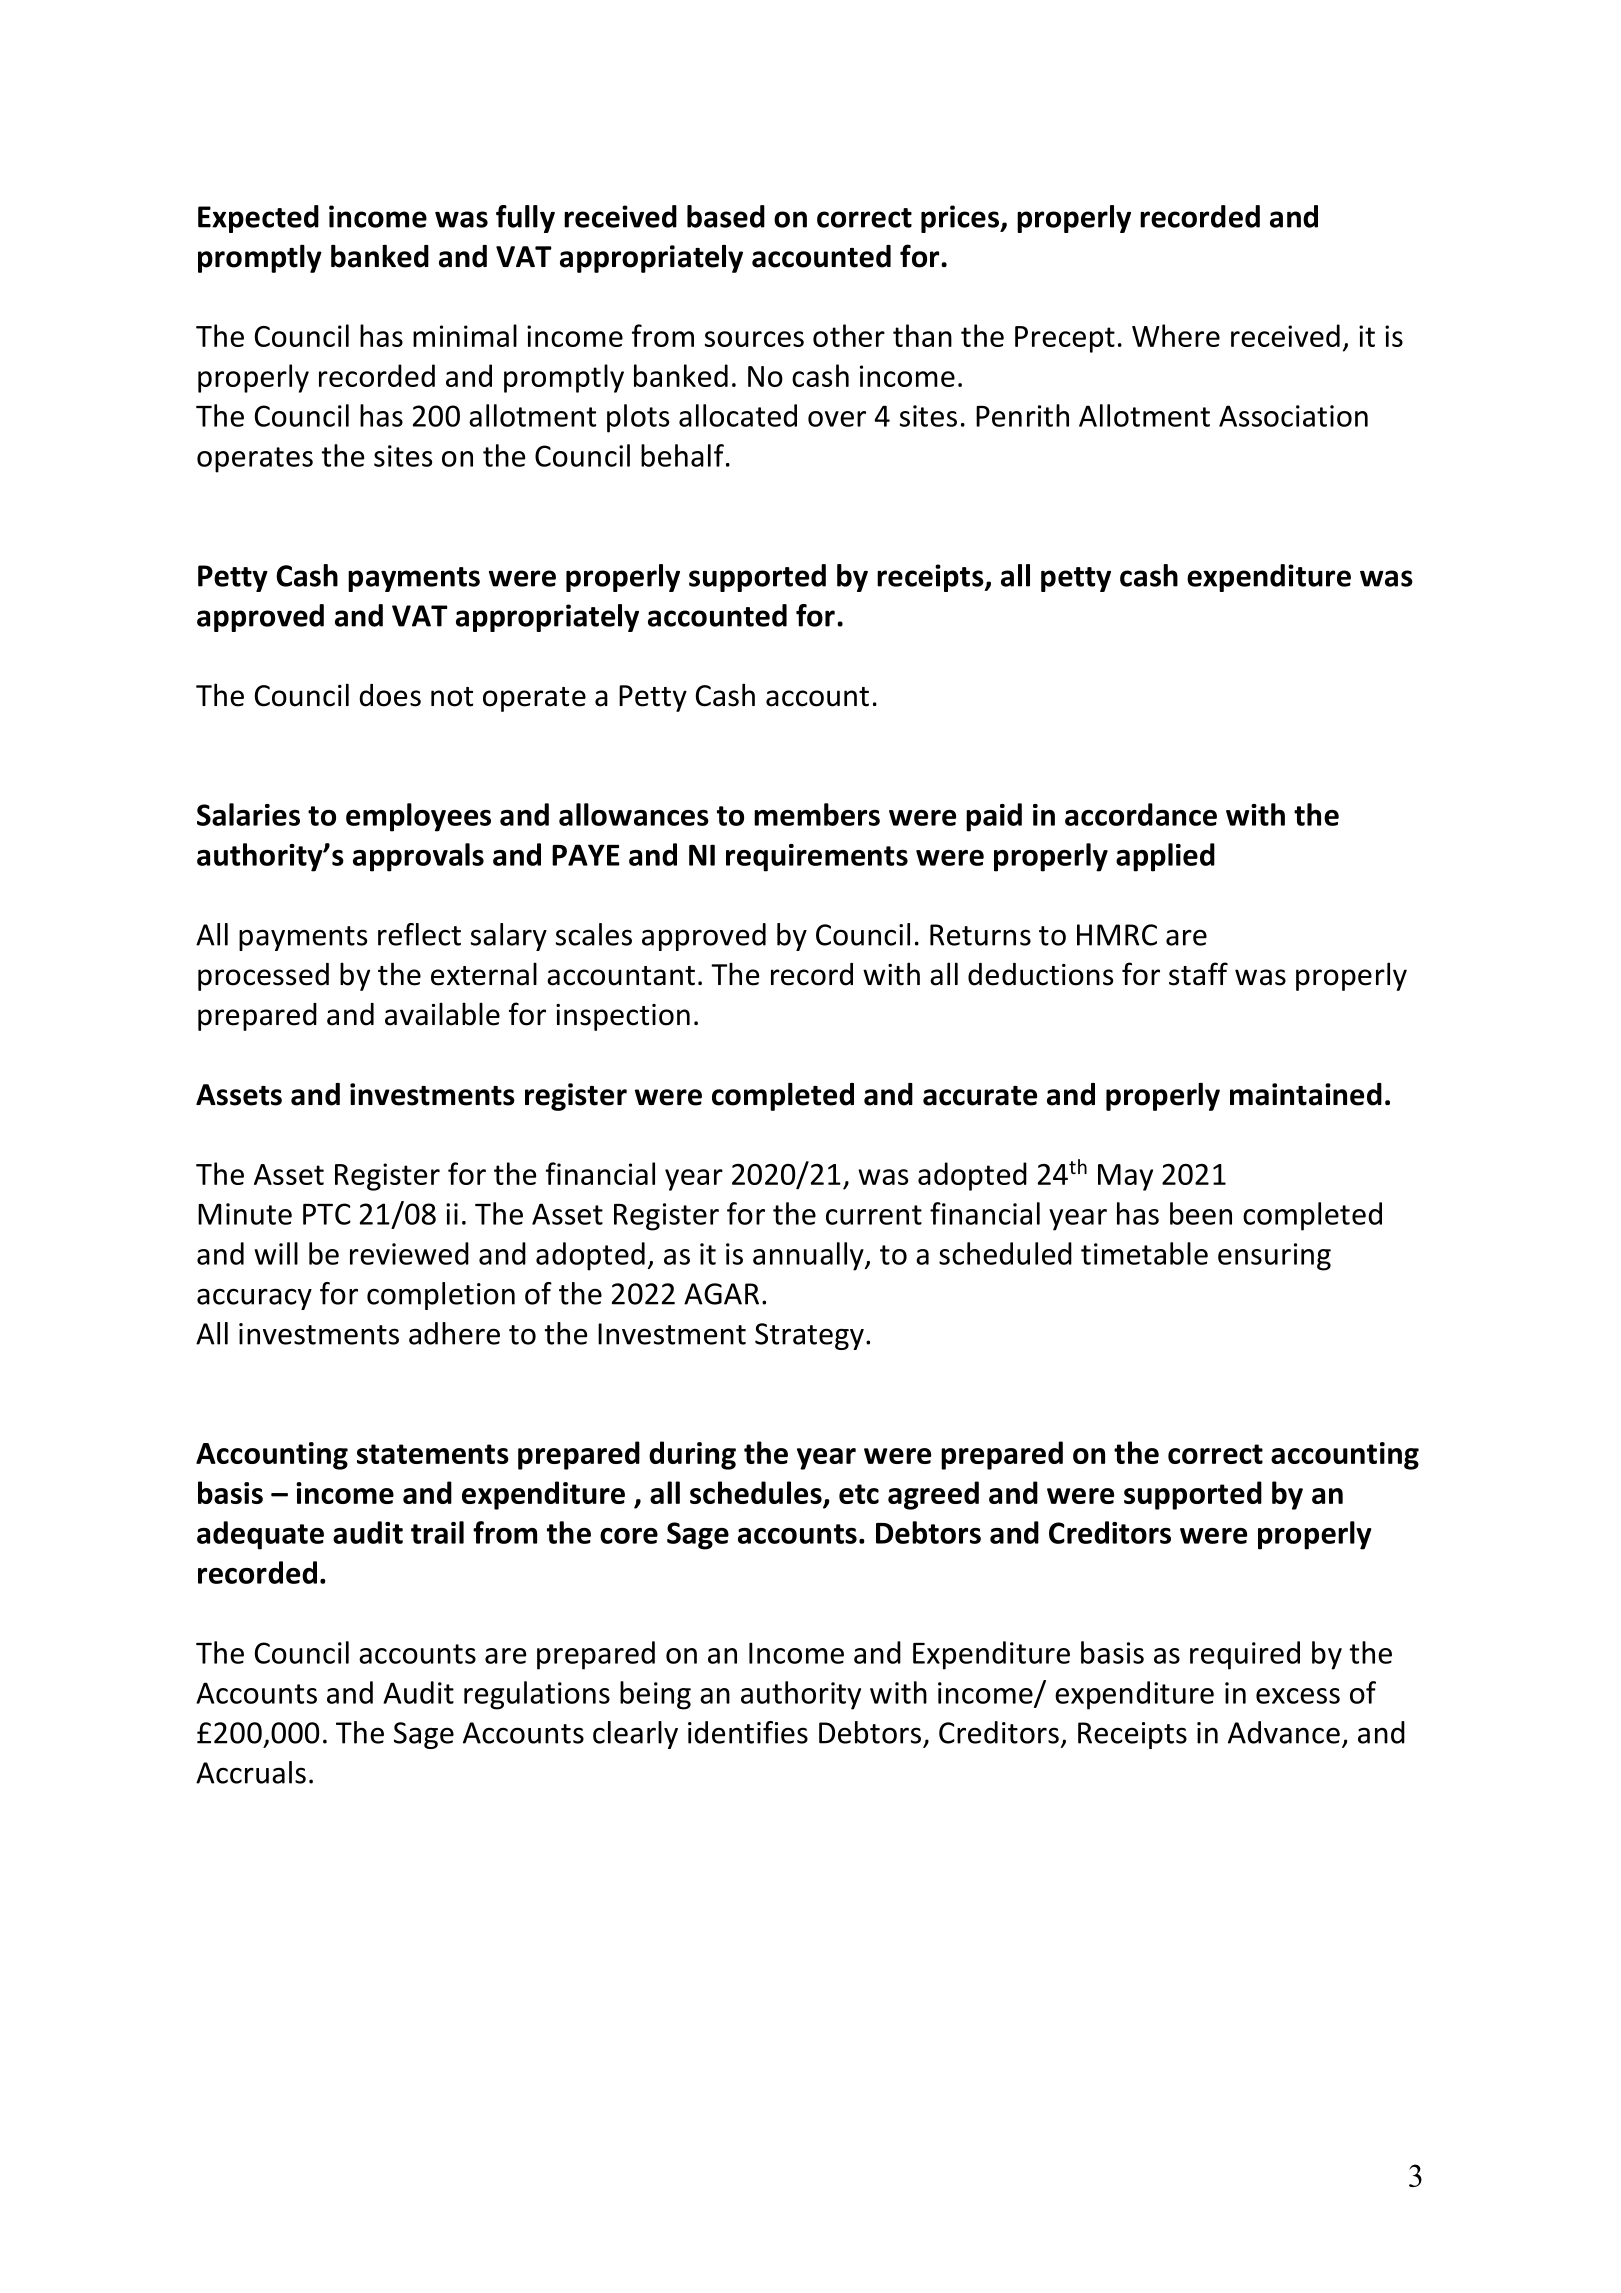 The image size is (1621, 2293). I want to click on May, so click(1125, 1177).
